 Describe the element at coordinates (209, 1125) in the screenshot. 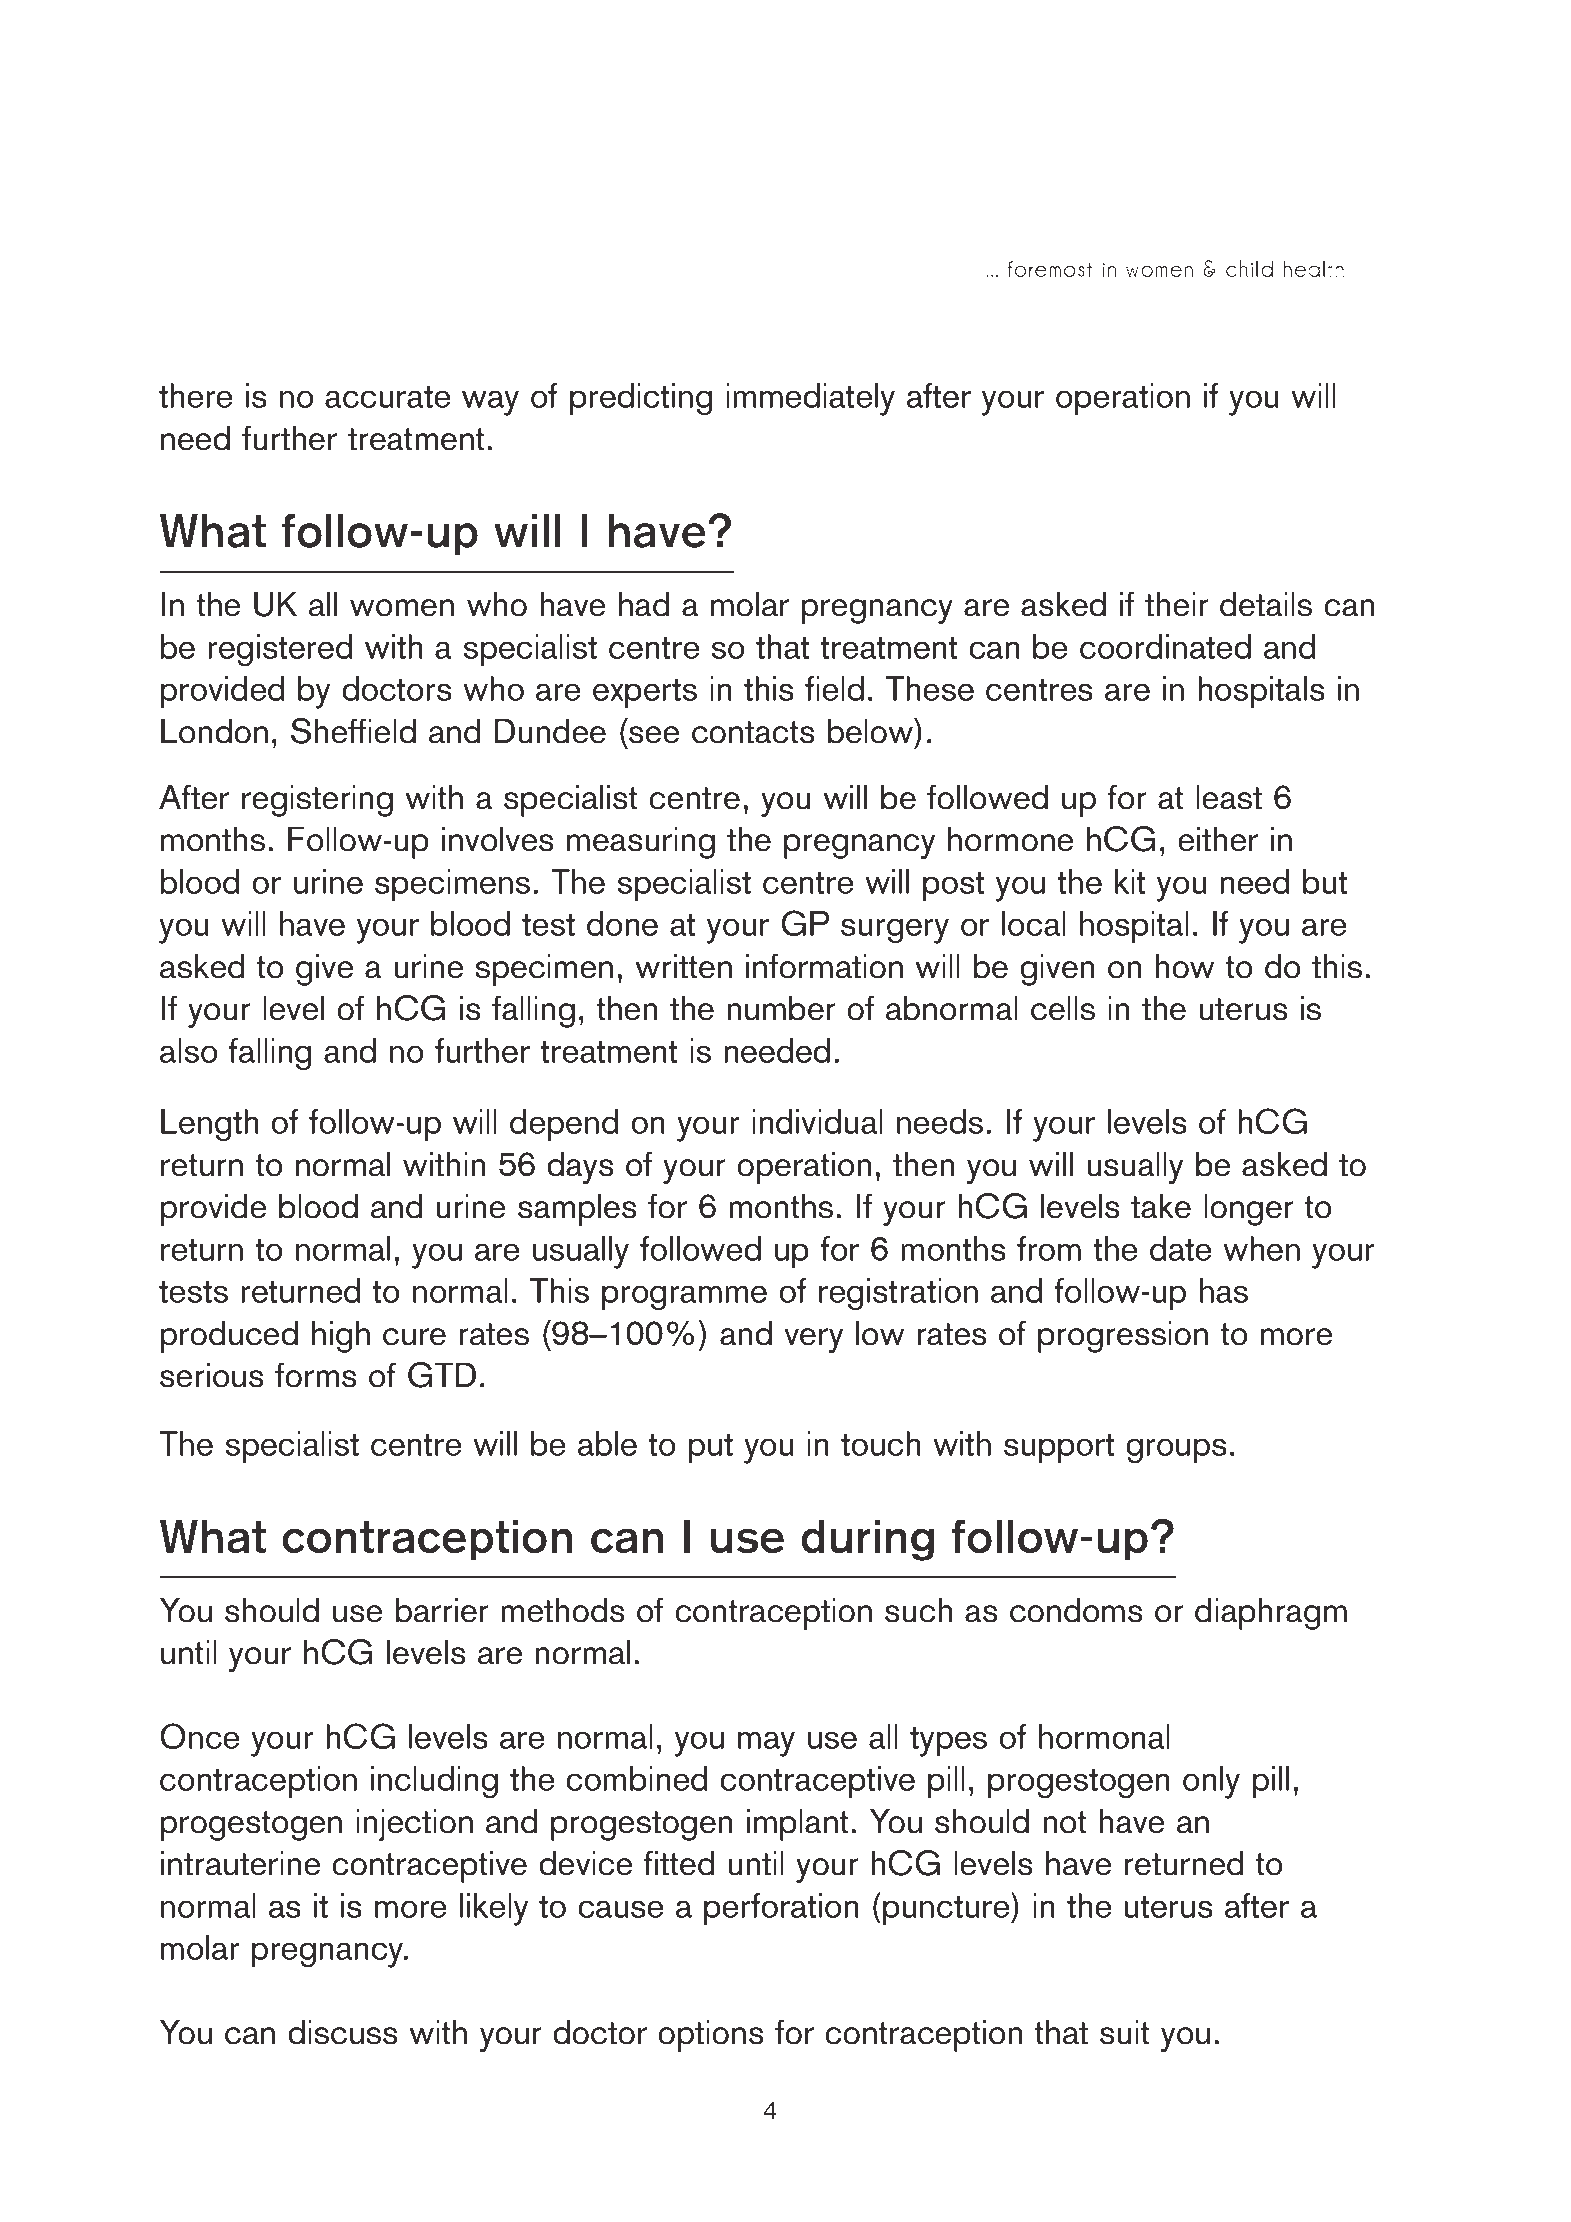

I see `Length` at that location.
